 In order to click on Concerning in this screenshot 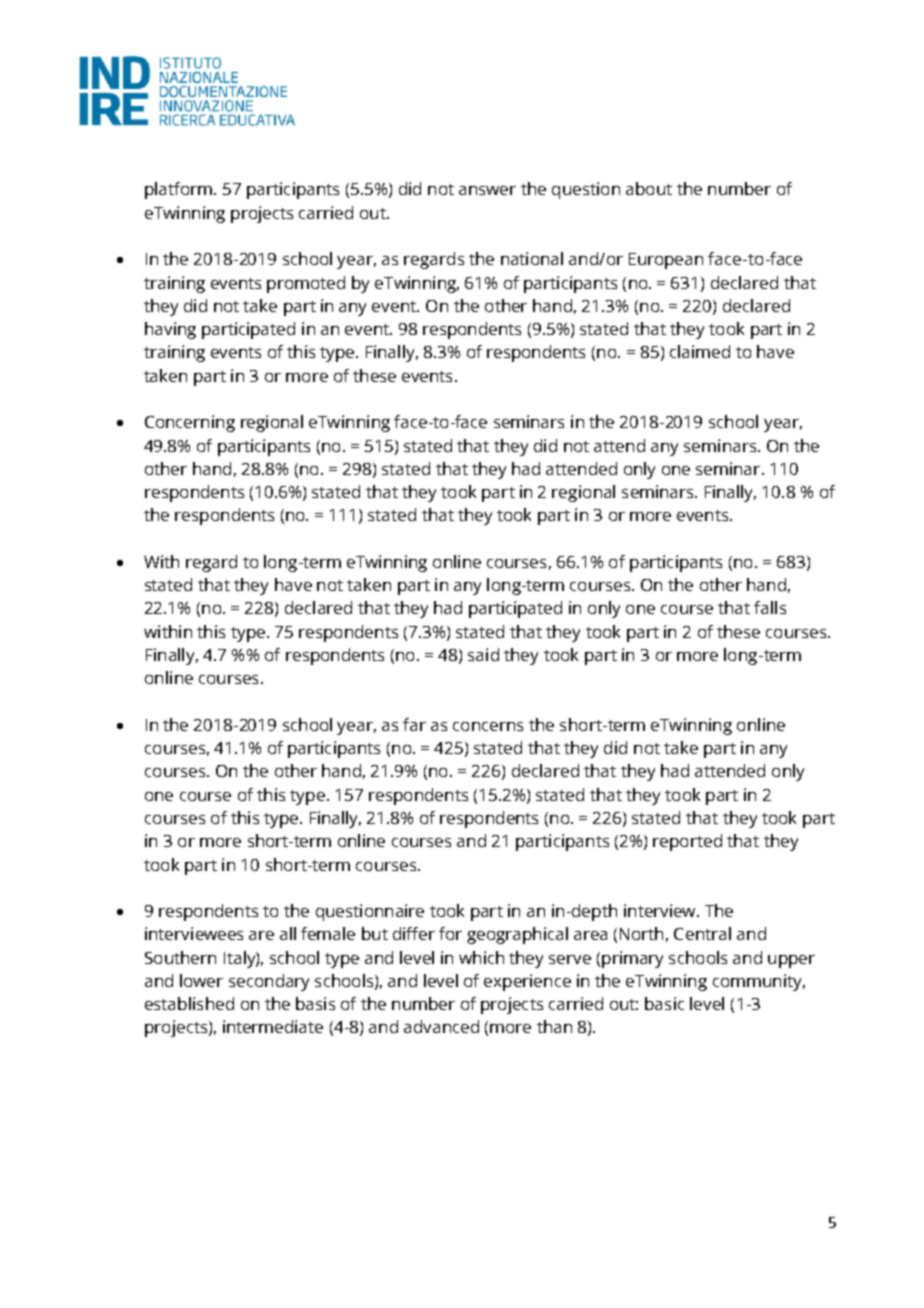, I will do `click(190, 423)`.
